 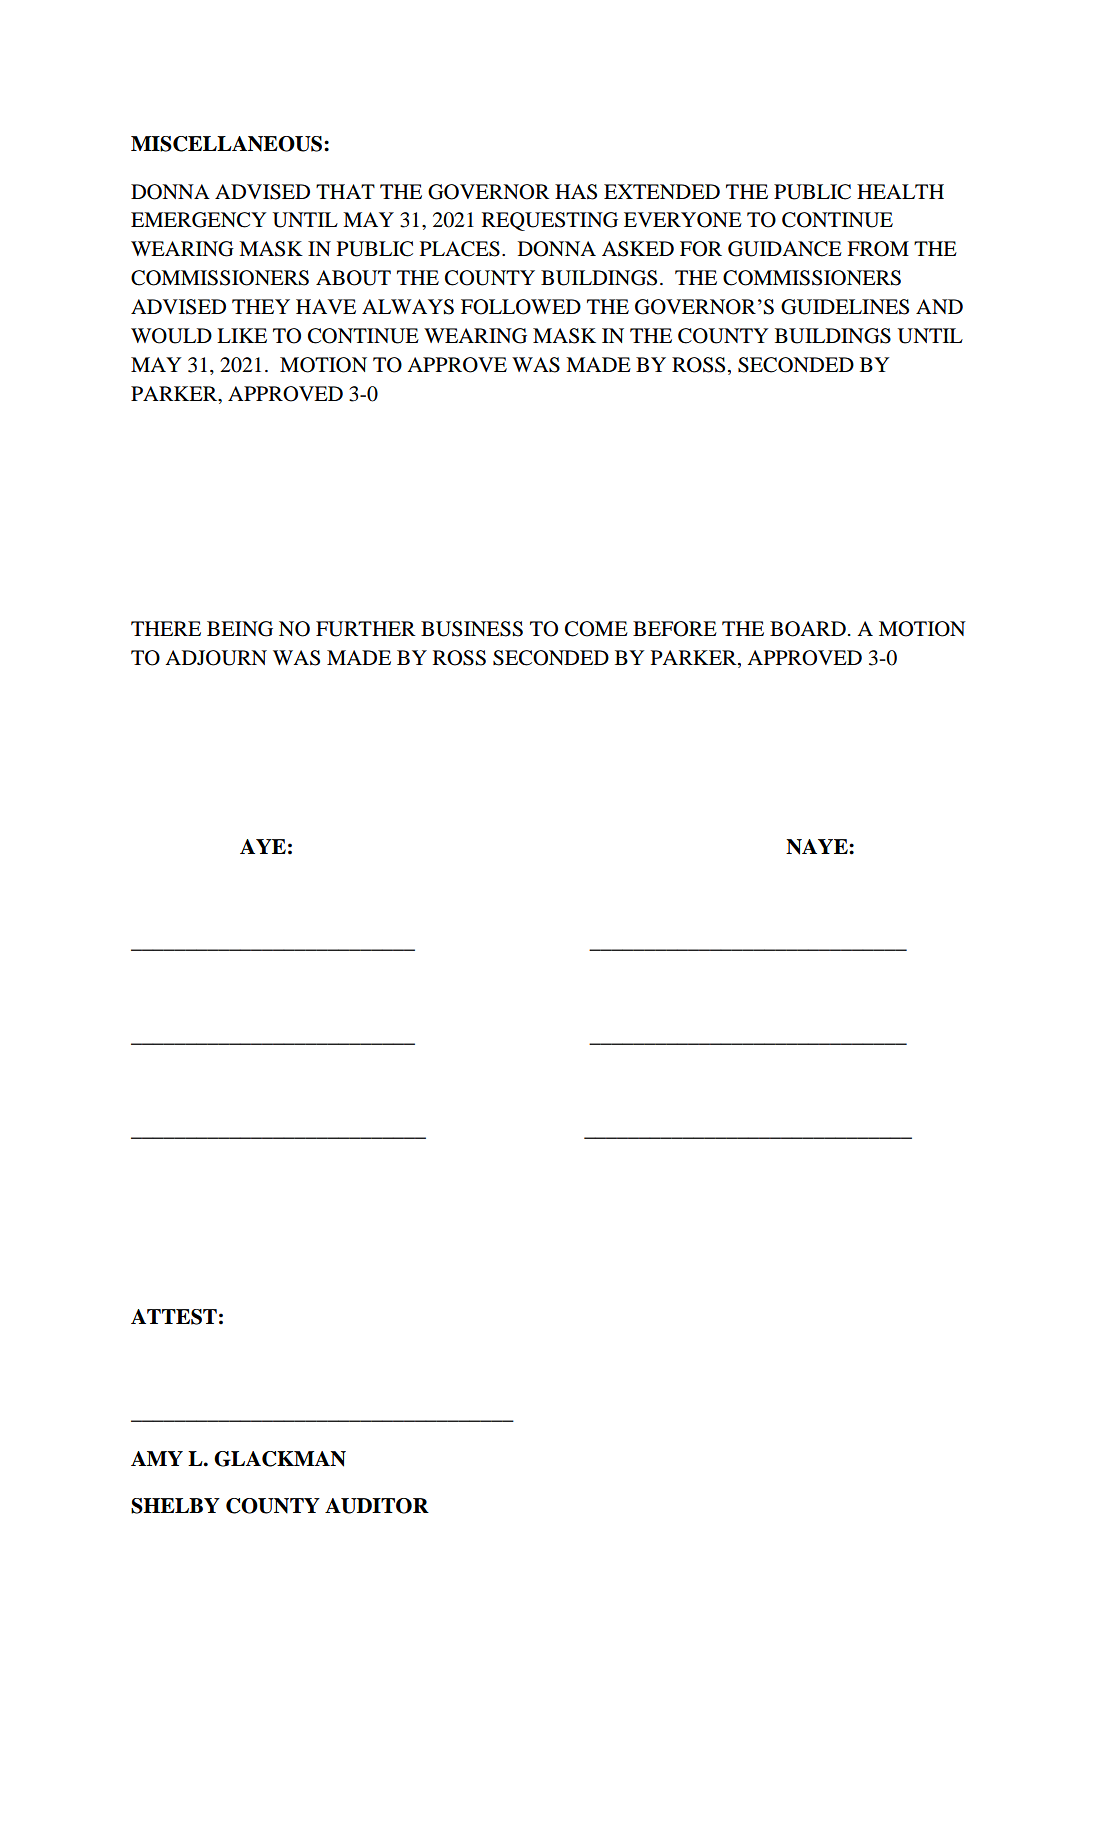 What do you see at coordinates (175, 1506) in the page?
I see `SHELBY` at bounding box center [175, 1506].
